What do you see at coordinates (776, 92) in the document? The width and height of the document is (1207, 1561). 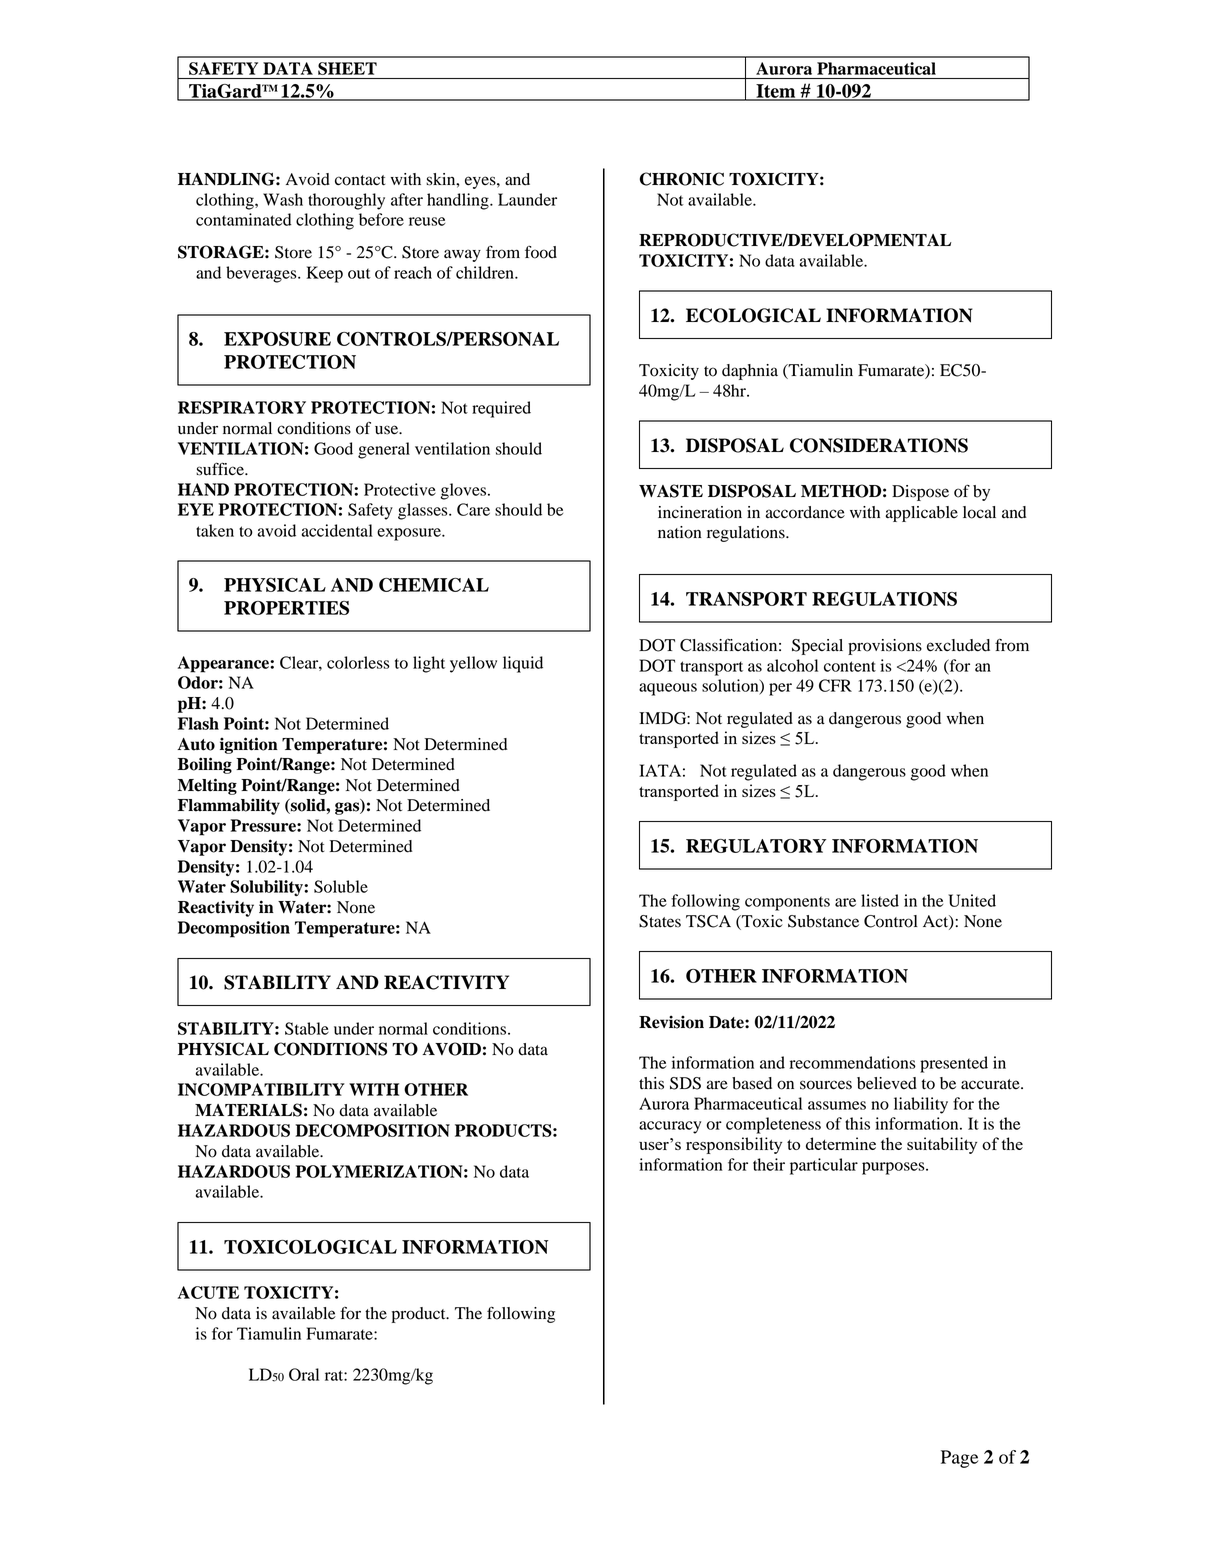 I see `Item` at bounding box center [776, 92].
